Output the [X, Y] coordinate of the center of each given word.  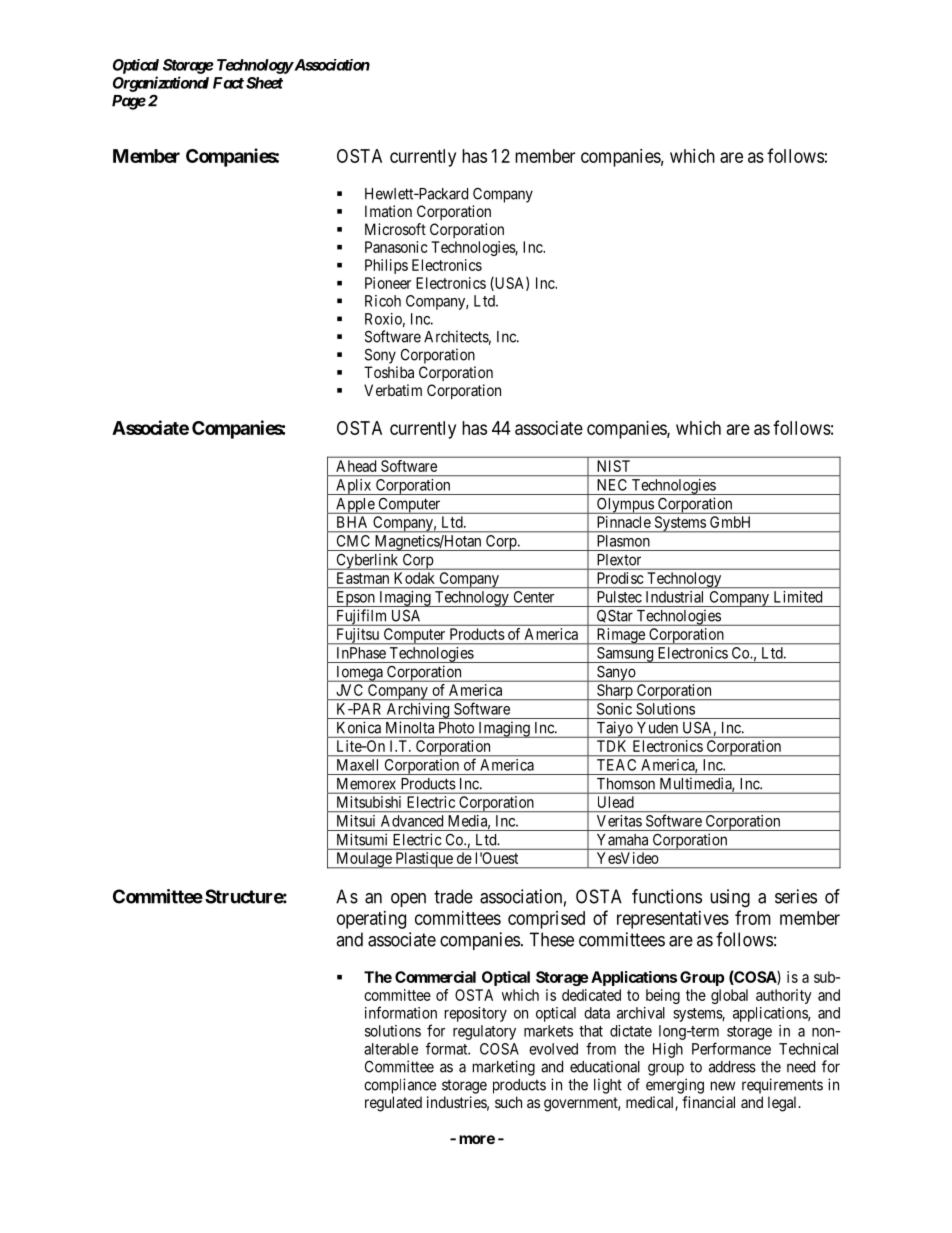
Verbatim [393, 390]
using [730, 898]
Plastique [424, 860]
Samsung [625, 655]
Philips [386, 266]
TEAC [616, 765]
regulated [393, 1104]
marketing [504, 1068]
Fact [228, 83]
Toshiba [389, 372]
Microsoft [395, 229]
